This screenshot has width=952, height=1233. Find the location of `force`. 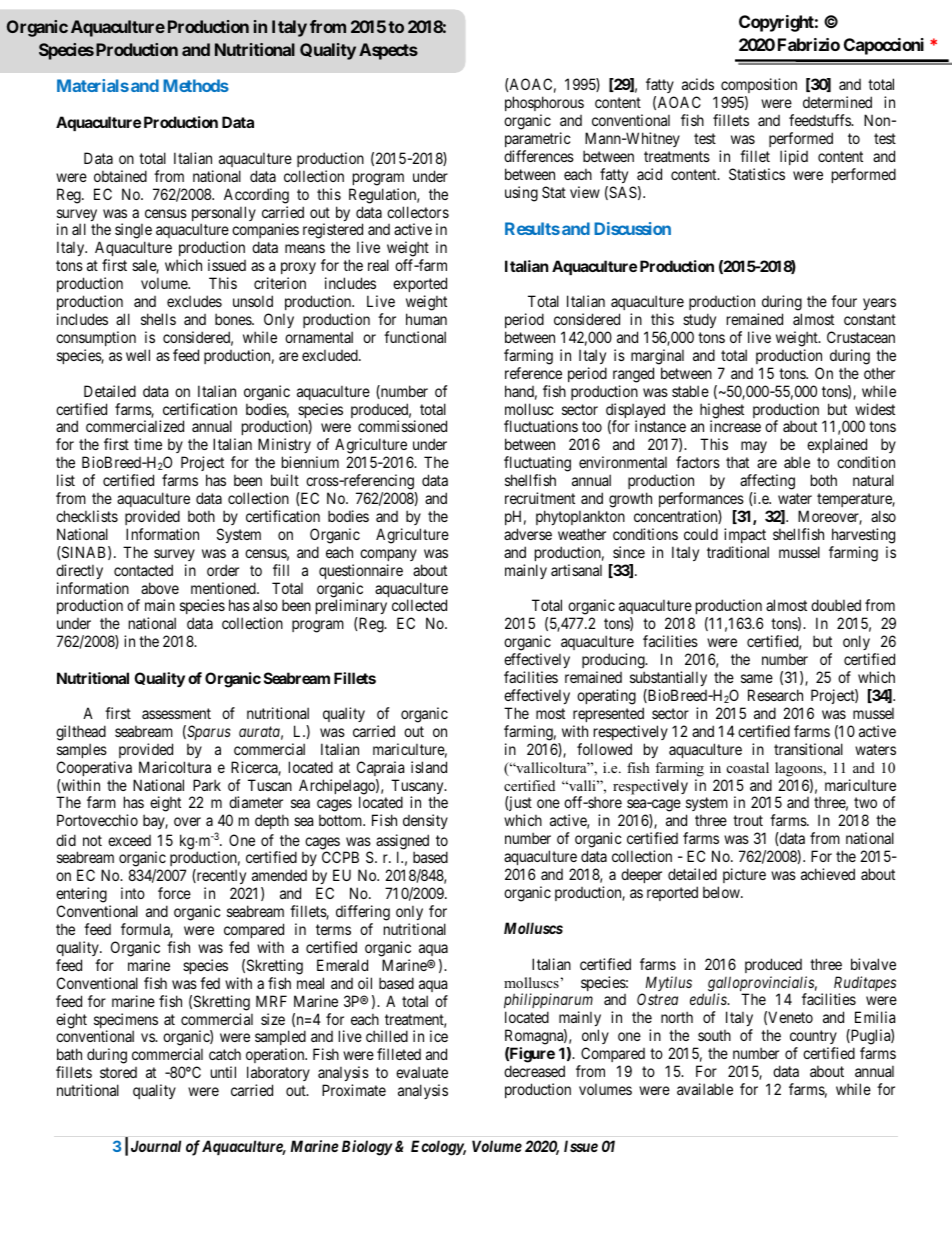

force is located at coordinates (174, 893).
